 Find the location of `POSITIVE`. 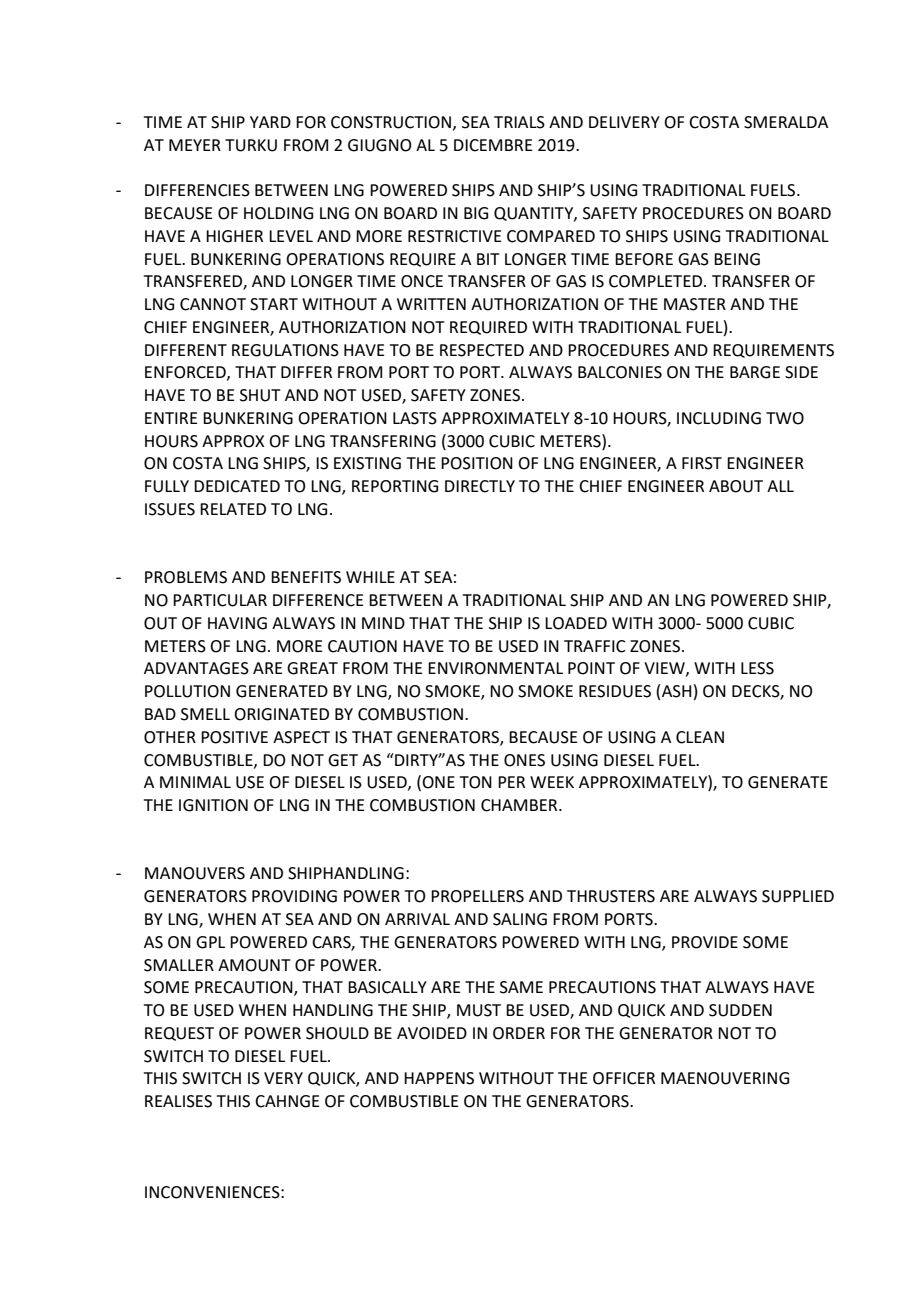

POSITIVE is located at coordinates (234, 737).
